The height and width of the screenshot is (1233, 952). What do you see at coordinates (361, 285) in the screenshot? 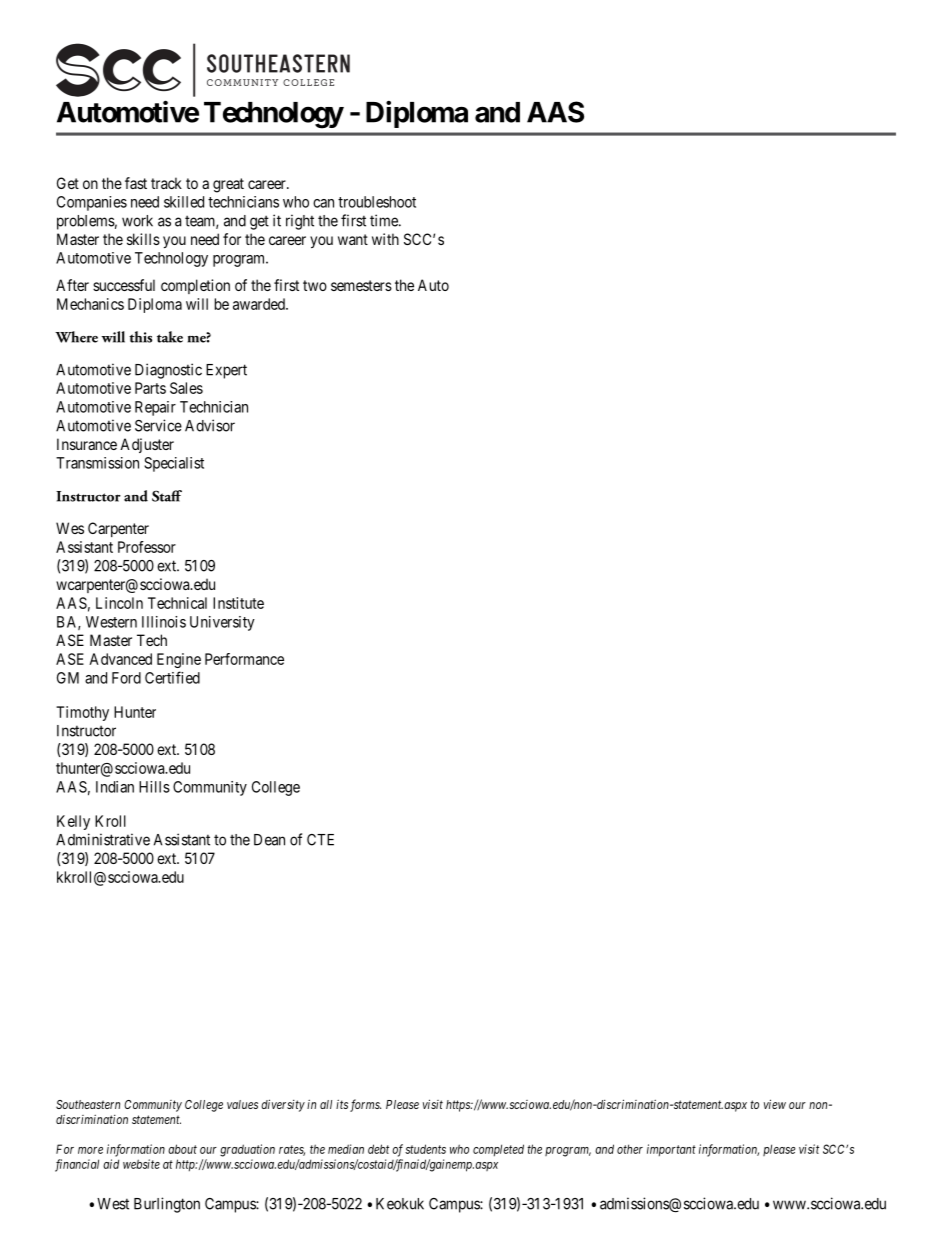
I see `semesters` at bounding box center [361, 285].
